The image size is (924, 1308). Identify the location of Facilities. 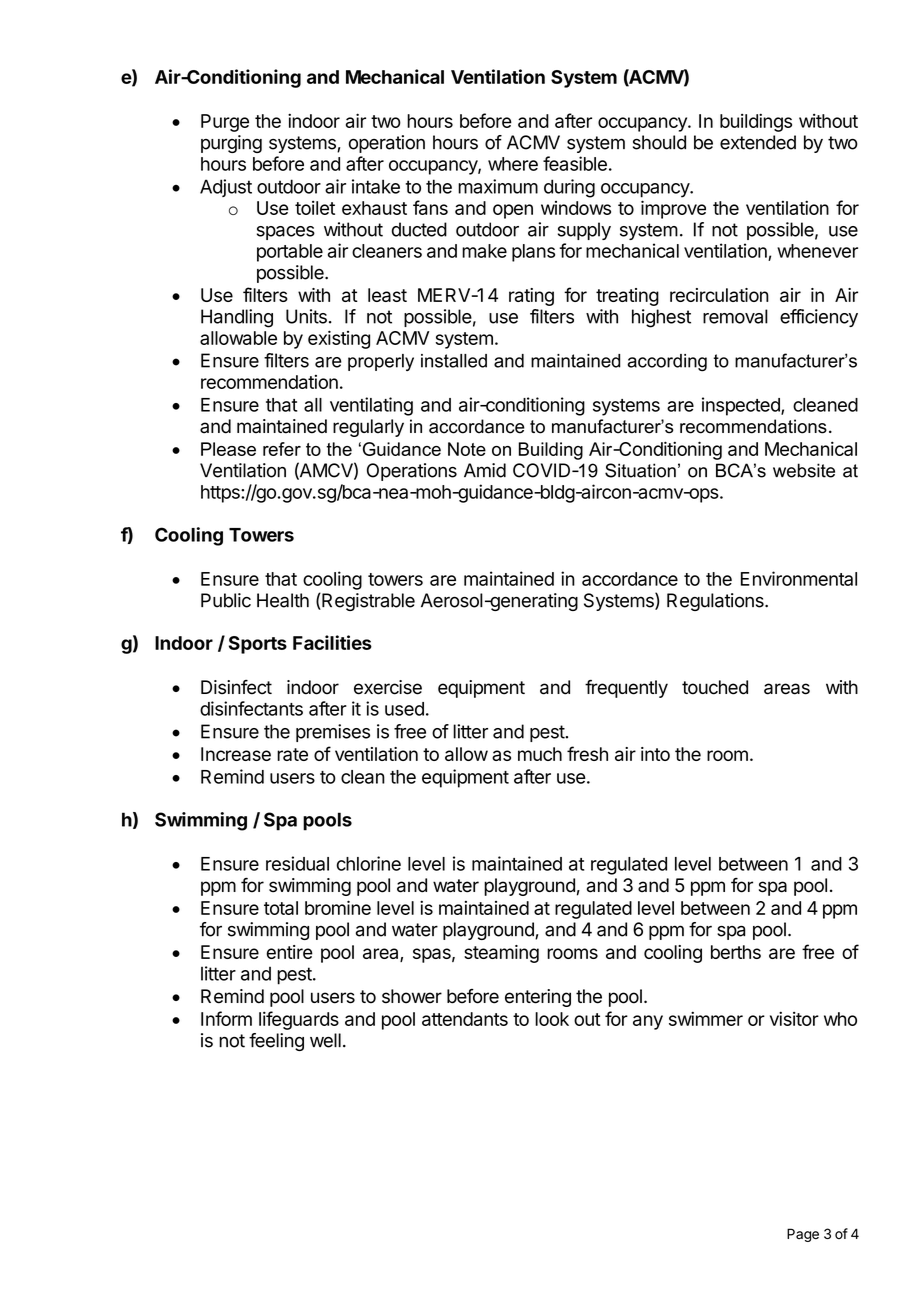
(332, 642).
